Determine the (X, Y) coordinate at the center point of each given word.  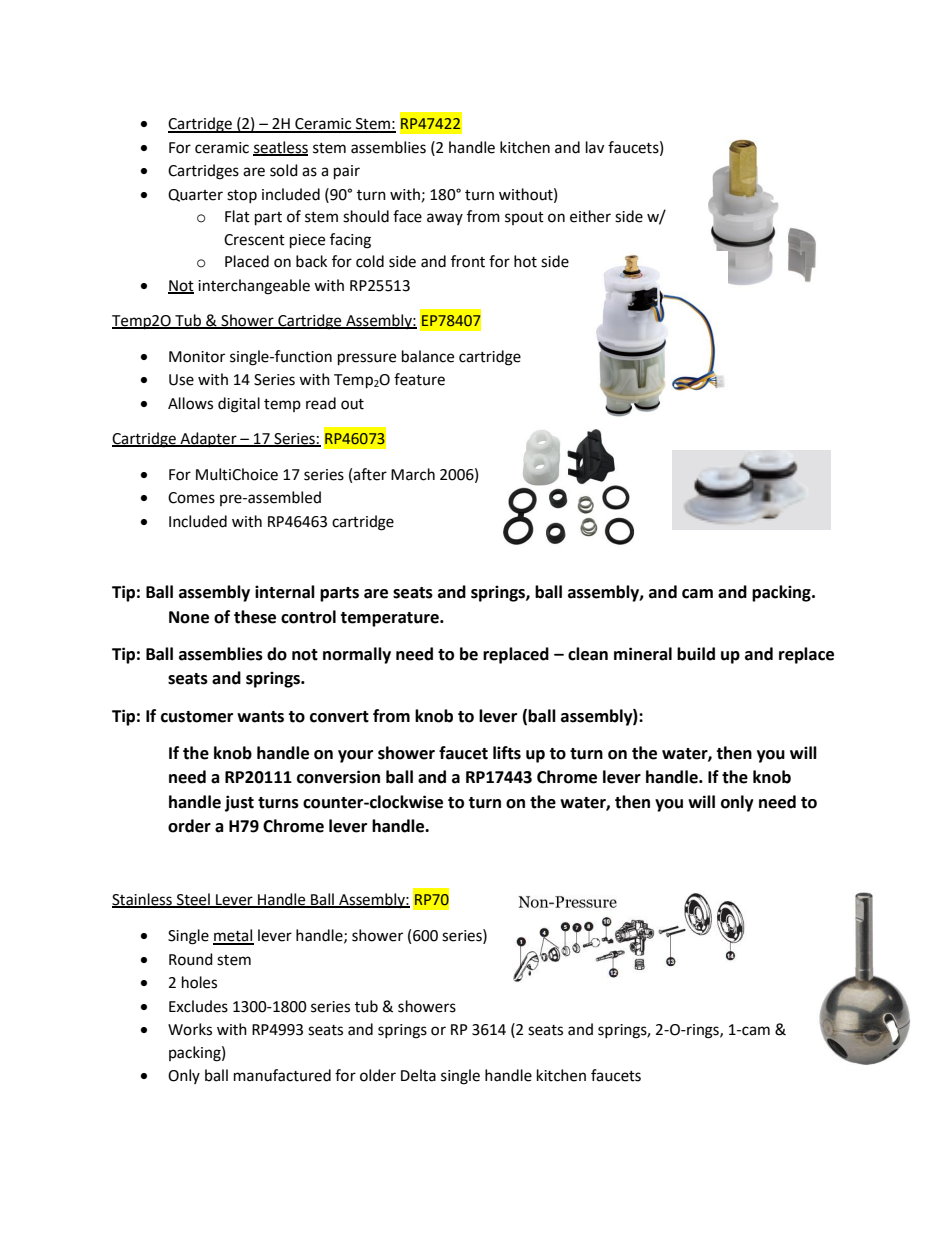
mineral (643, 654)
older (378, 1075)
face (407, 216)
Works (190, 1029)
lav (595, 147)
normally (357, 655)
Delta (418, 1075)
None (189, 617)
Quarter (195, 195)
